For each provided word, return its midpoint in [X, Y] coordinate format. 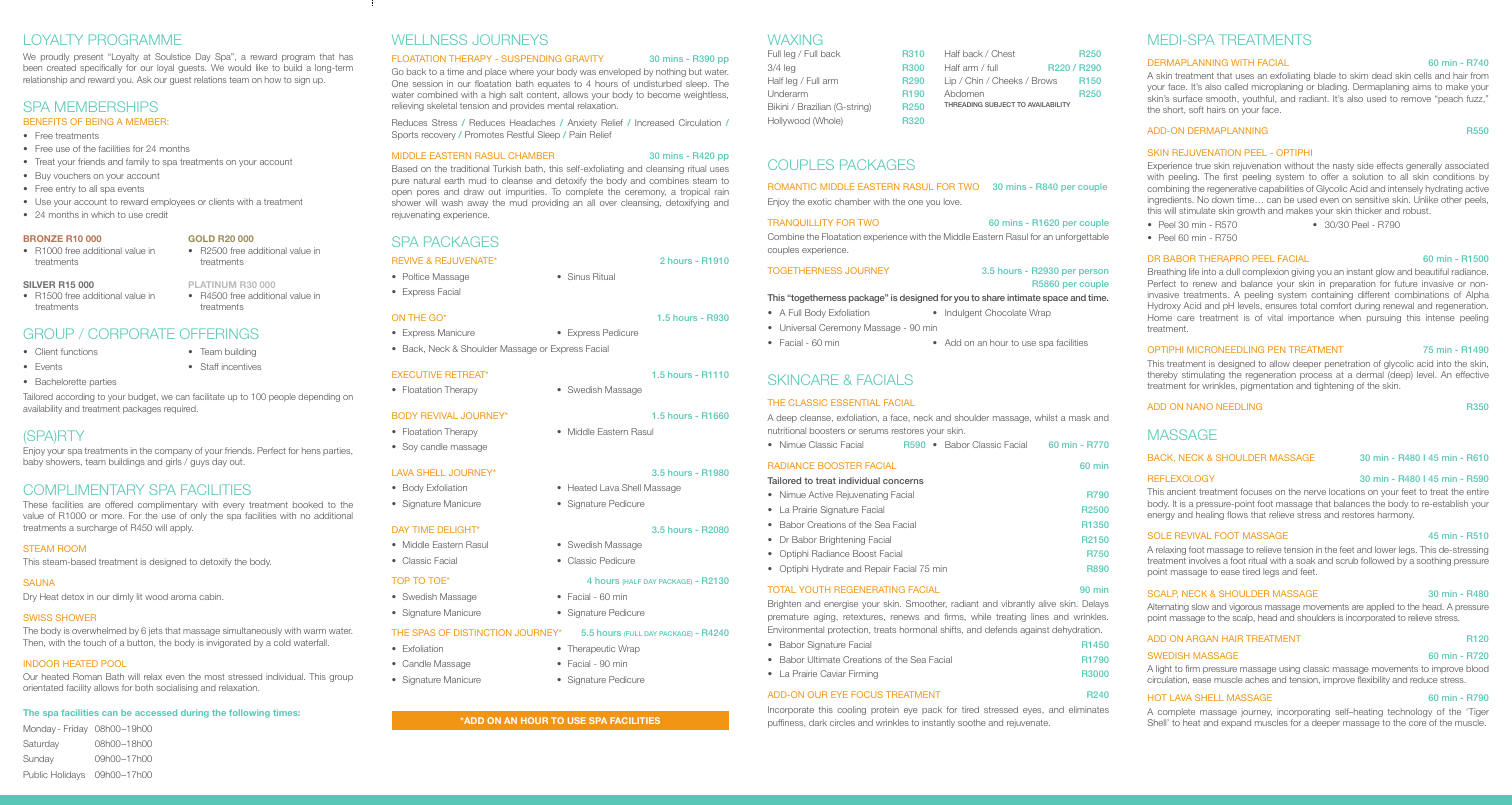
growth [1251, 211]
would [239, 67]
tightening [1334, 386]
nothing [671, 72]
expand [1236, 723]
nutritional [787, 430]
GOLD [201, 238]
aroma [184, 597]
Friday [76, 729]
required [181, 409]
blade [1325, 75]
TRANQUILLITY [800, 222]
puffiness [786, 723]
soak [1305, 560]
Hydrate [828, 569]
